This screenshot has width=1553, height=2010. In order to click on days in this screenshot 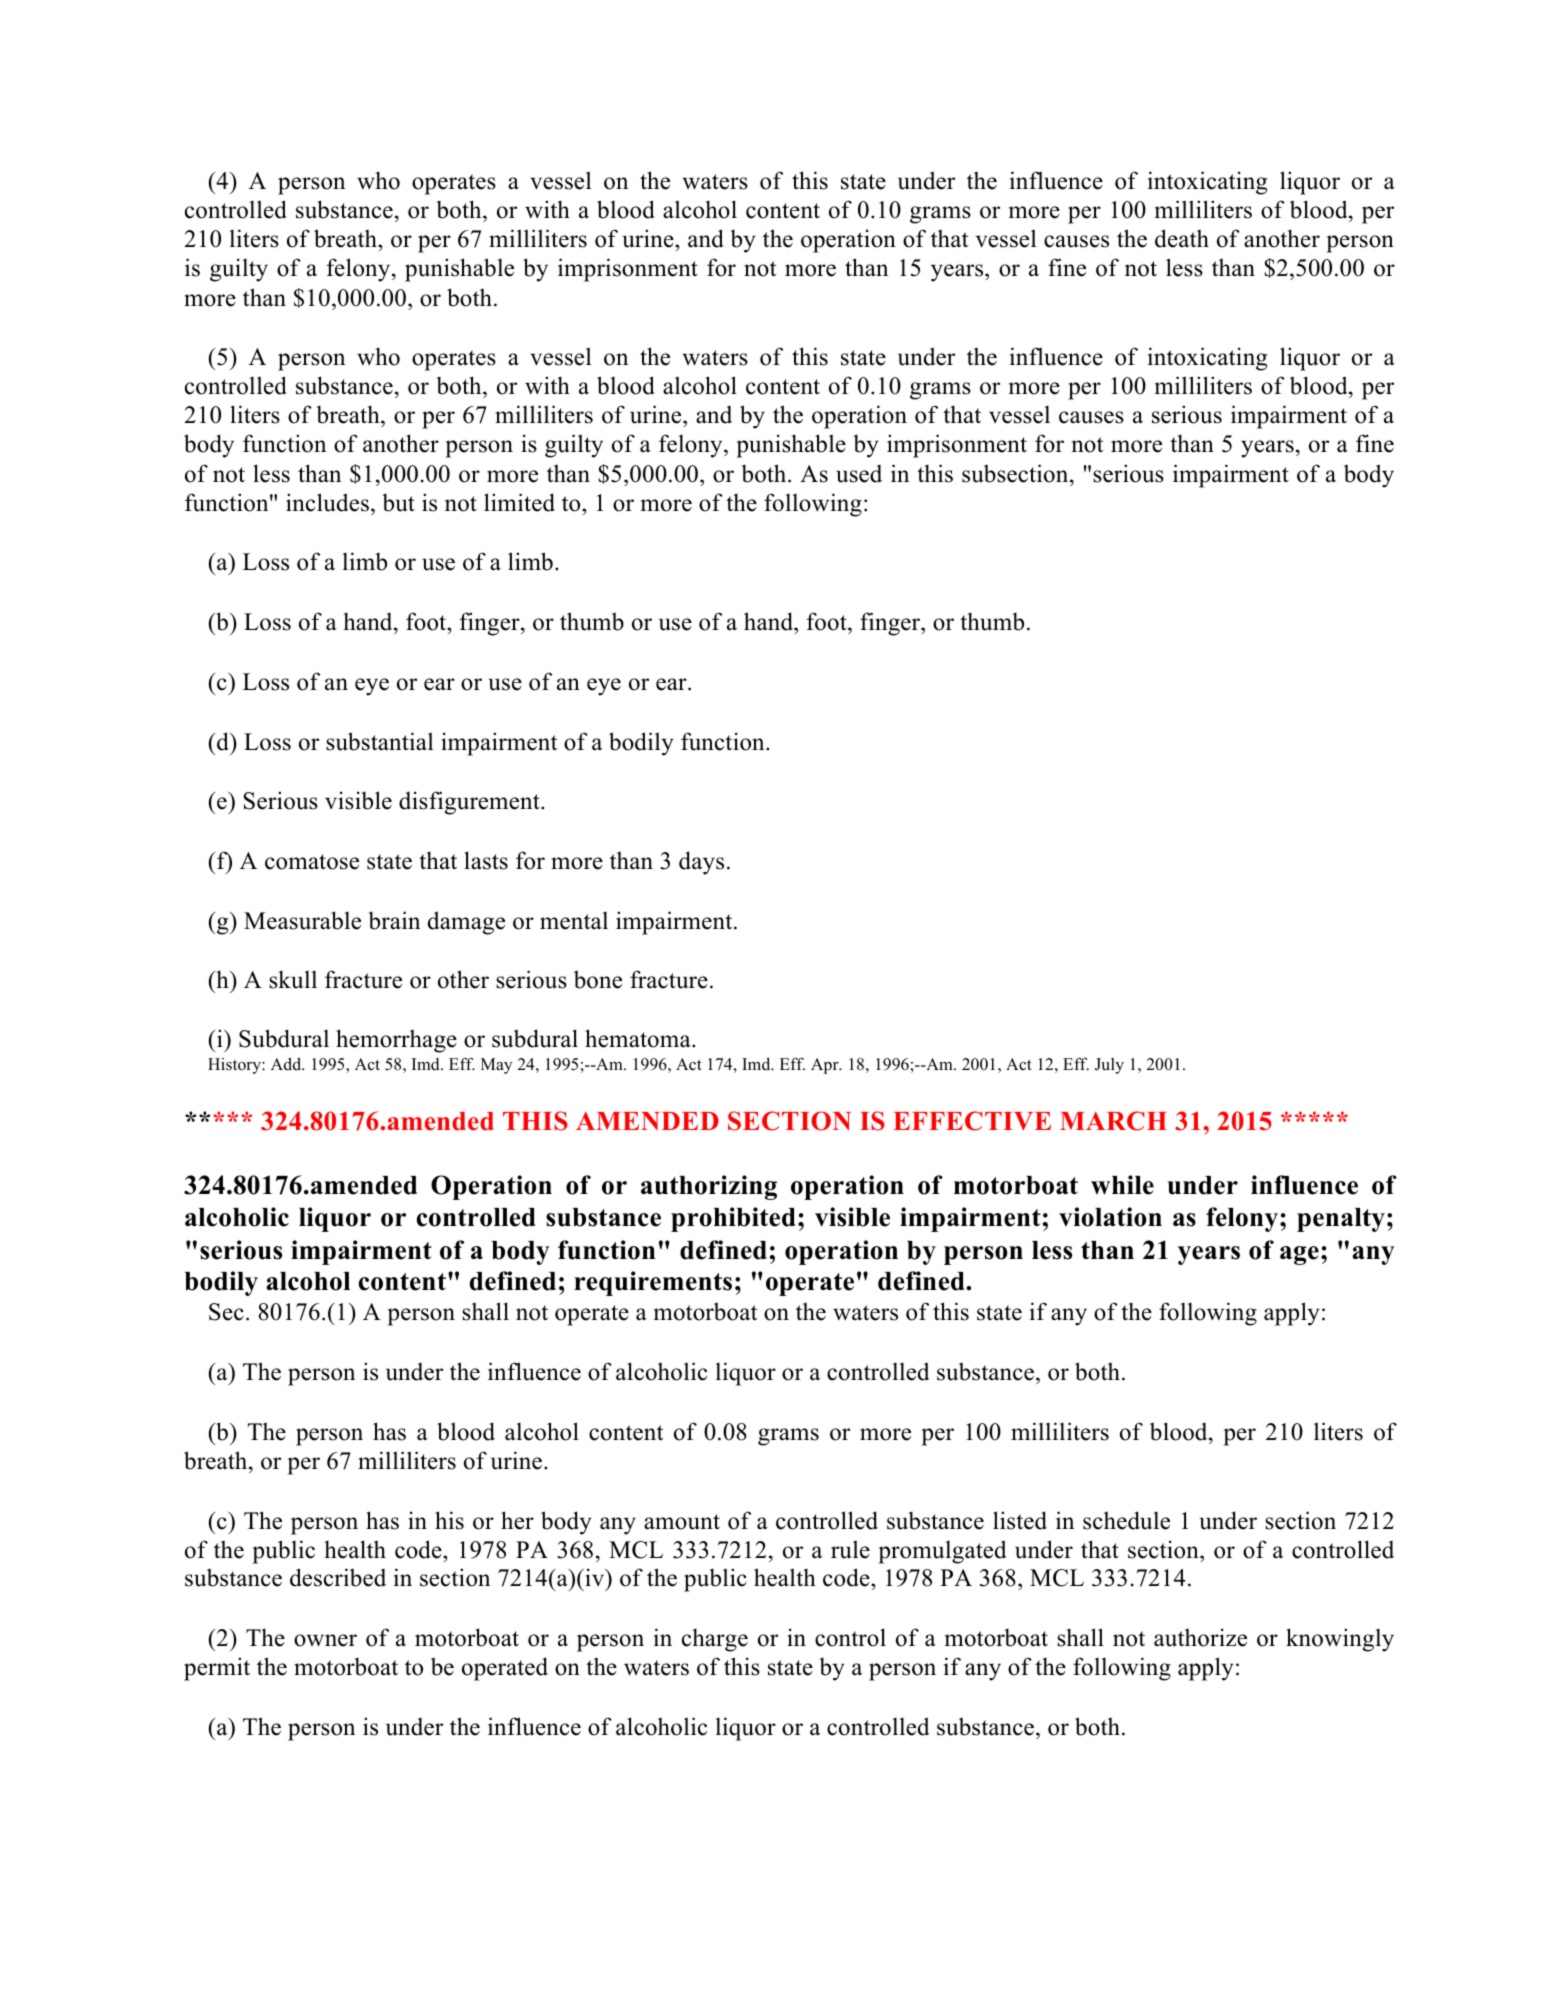, I will do `click(701, 863)`.
